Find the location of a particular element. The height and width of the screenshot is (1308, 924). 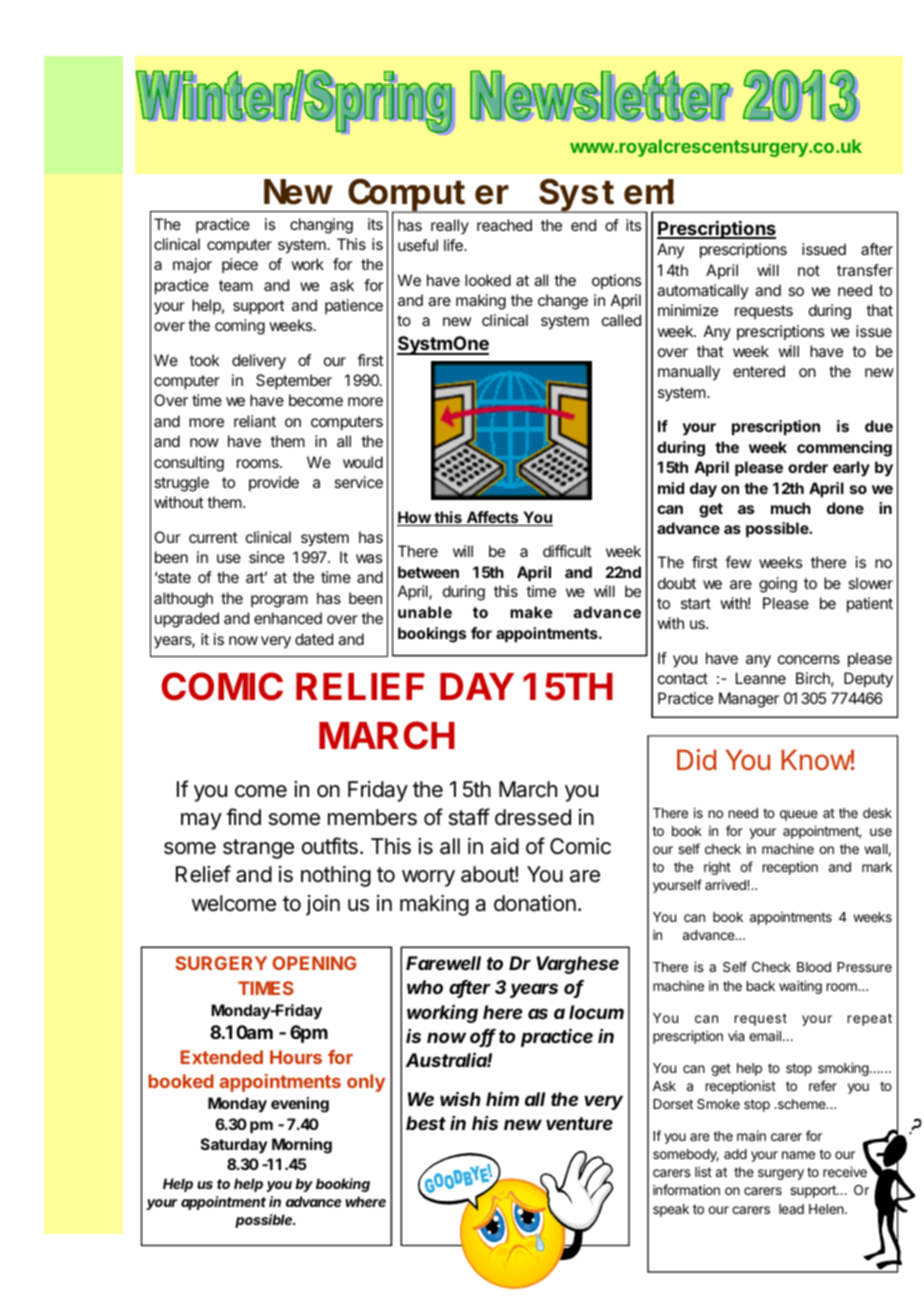

reached is located at coordinates (504, 225).
